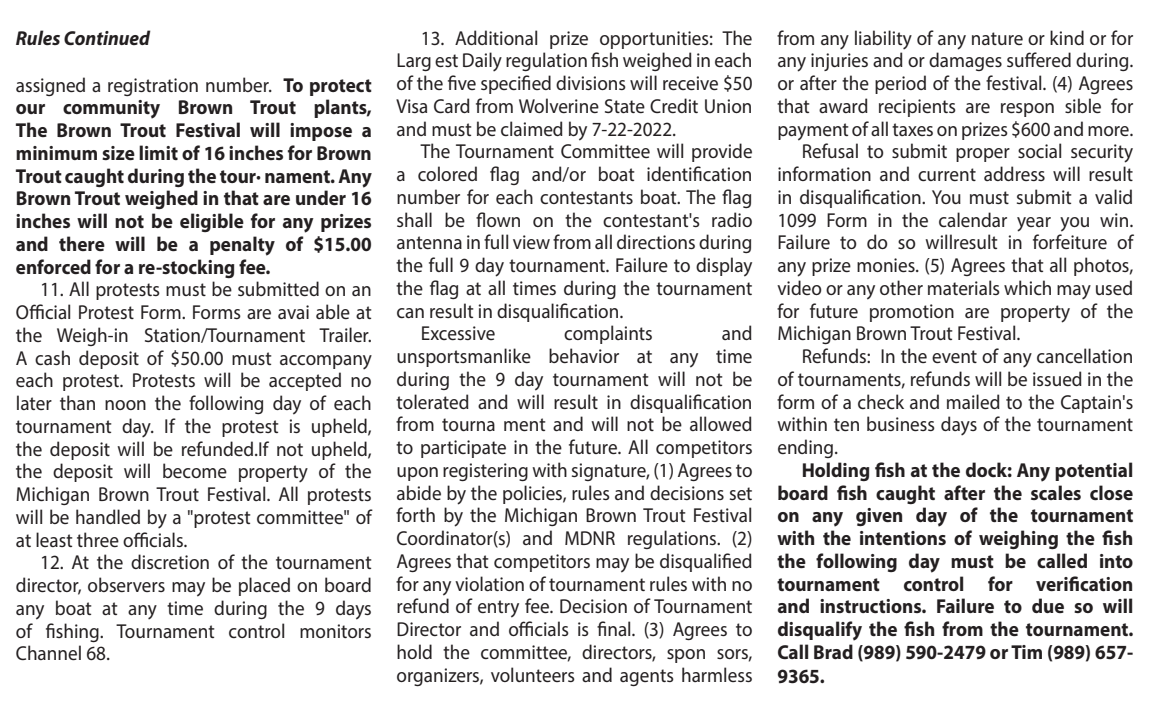 The width and height of the screenshot is (1155, 703). Describe the element at coordinates (242, 246) in the screenshot. I see `penalty` at that location.
